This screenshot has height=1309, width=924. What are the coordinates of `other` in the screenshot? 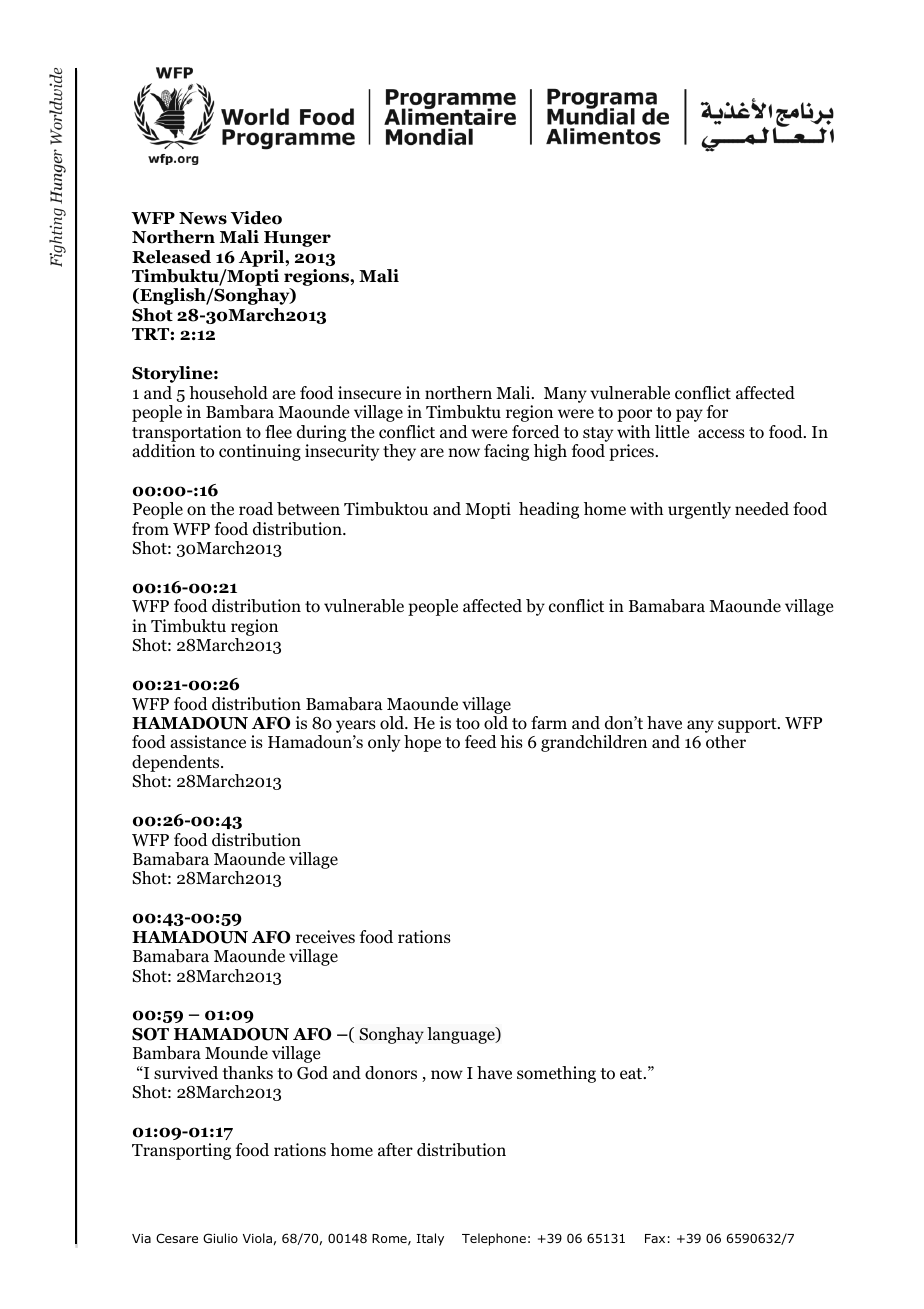 It's located at (726, 742).
